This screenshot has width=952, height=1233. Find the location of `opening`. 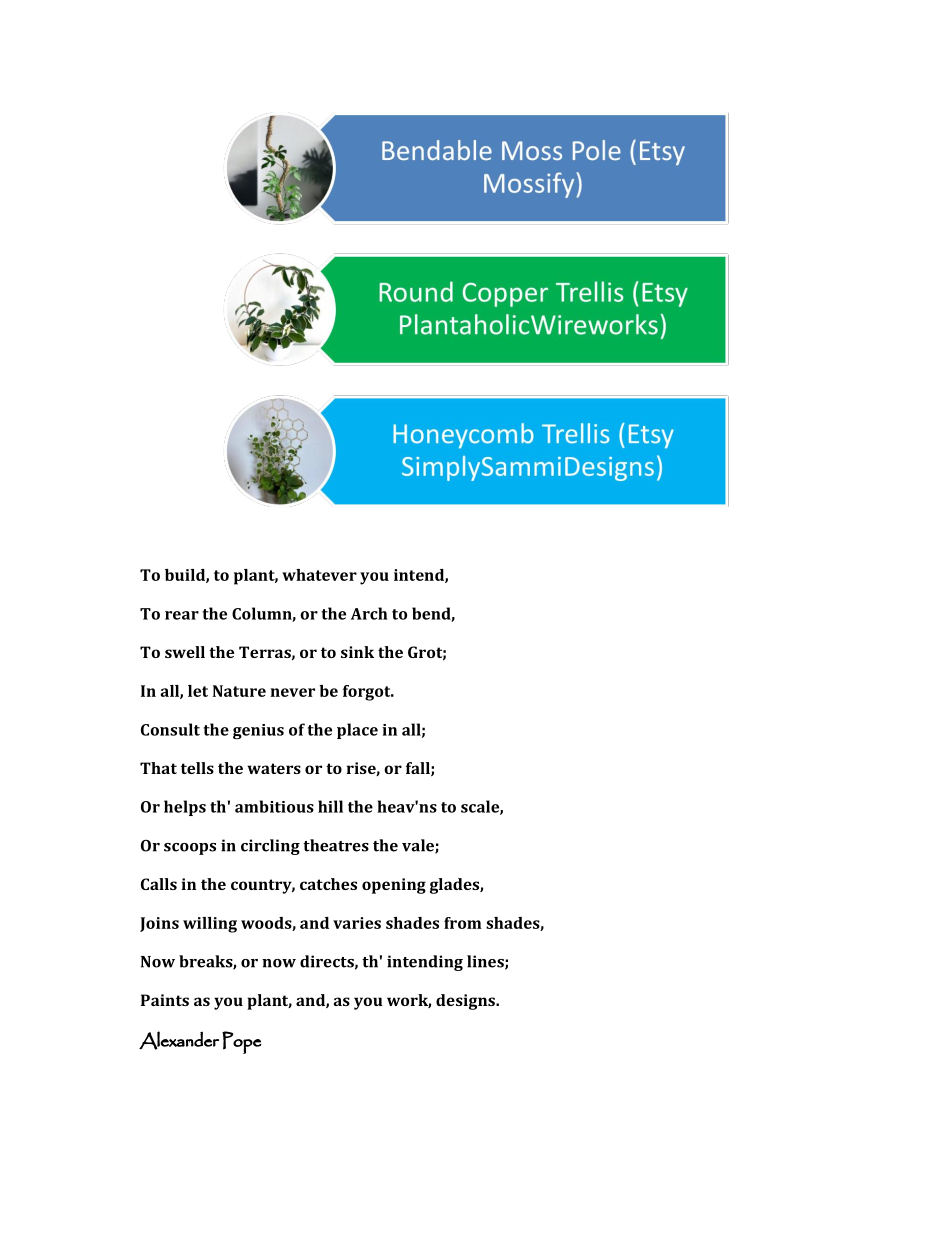

opening is located at coordinates (394, 886).
